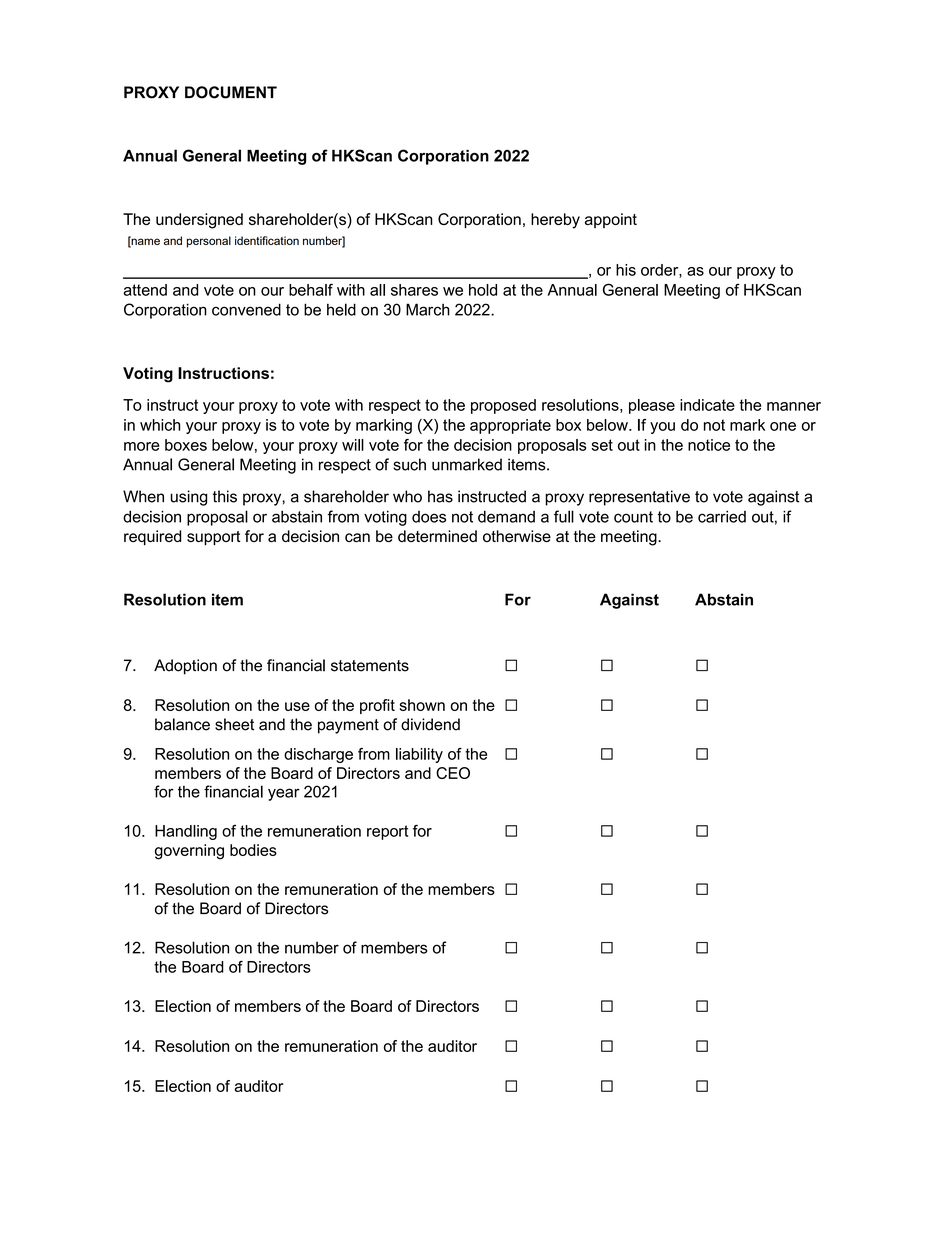  I want to click on dividend, so click(430, 724).
